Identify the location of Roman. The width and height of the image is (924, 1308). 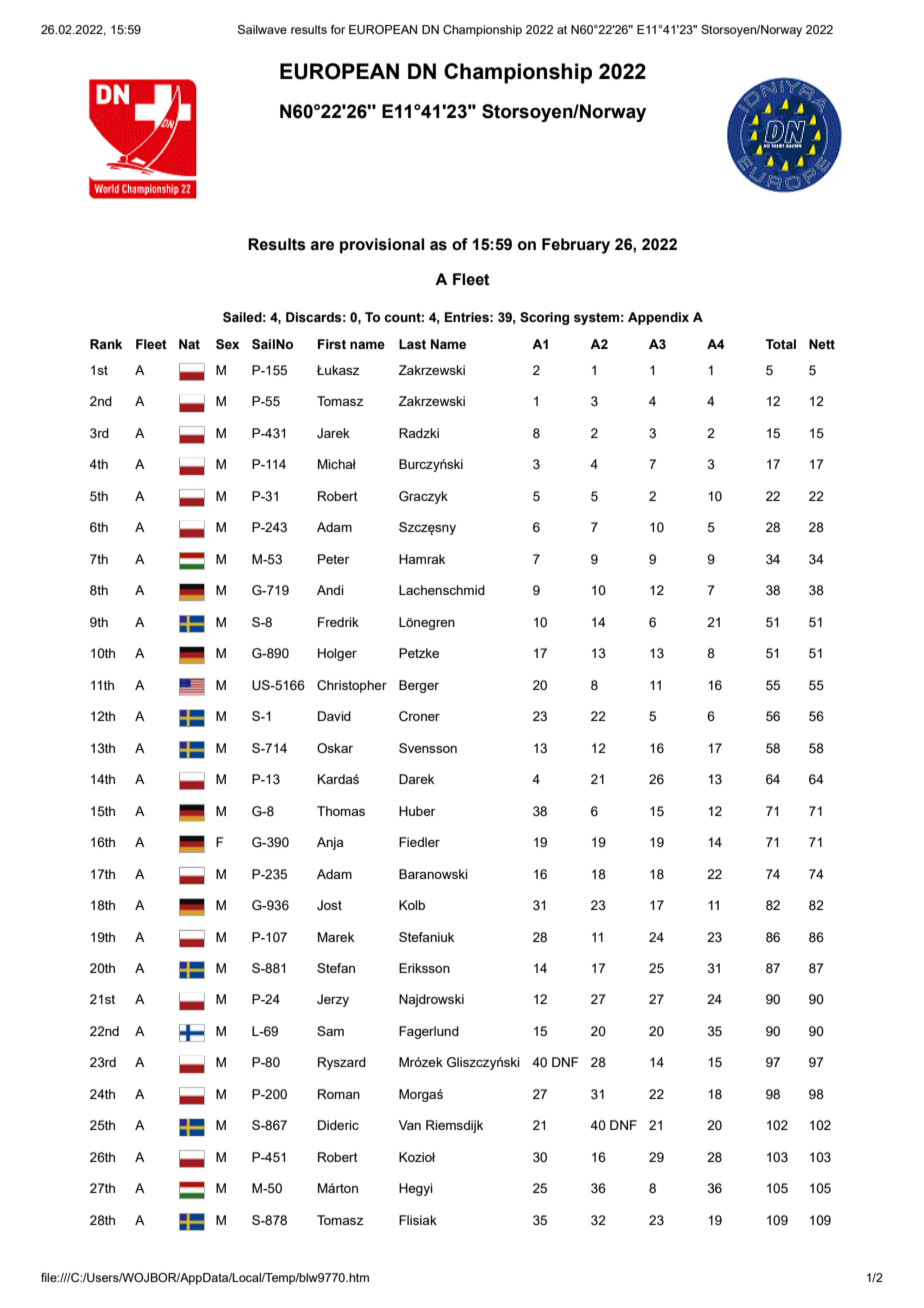
(339, 1094).
